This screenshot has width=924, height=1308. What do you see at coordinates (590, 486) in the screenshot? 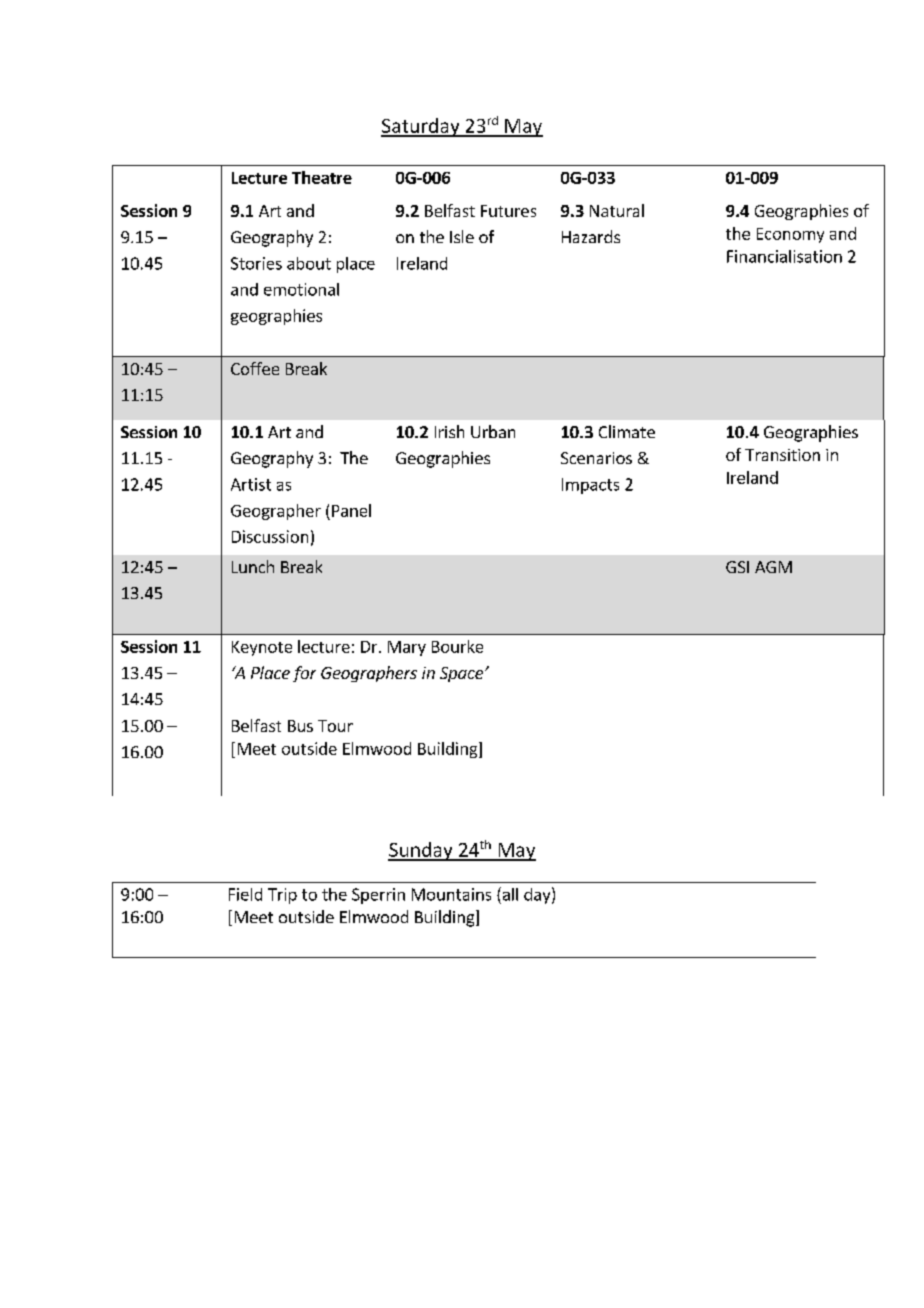
I see `Impacts` at bounding box center [590, 486].
